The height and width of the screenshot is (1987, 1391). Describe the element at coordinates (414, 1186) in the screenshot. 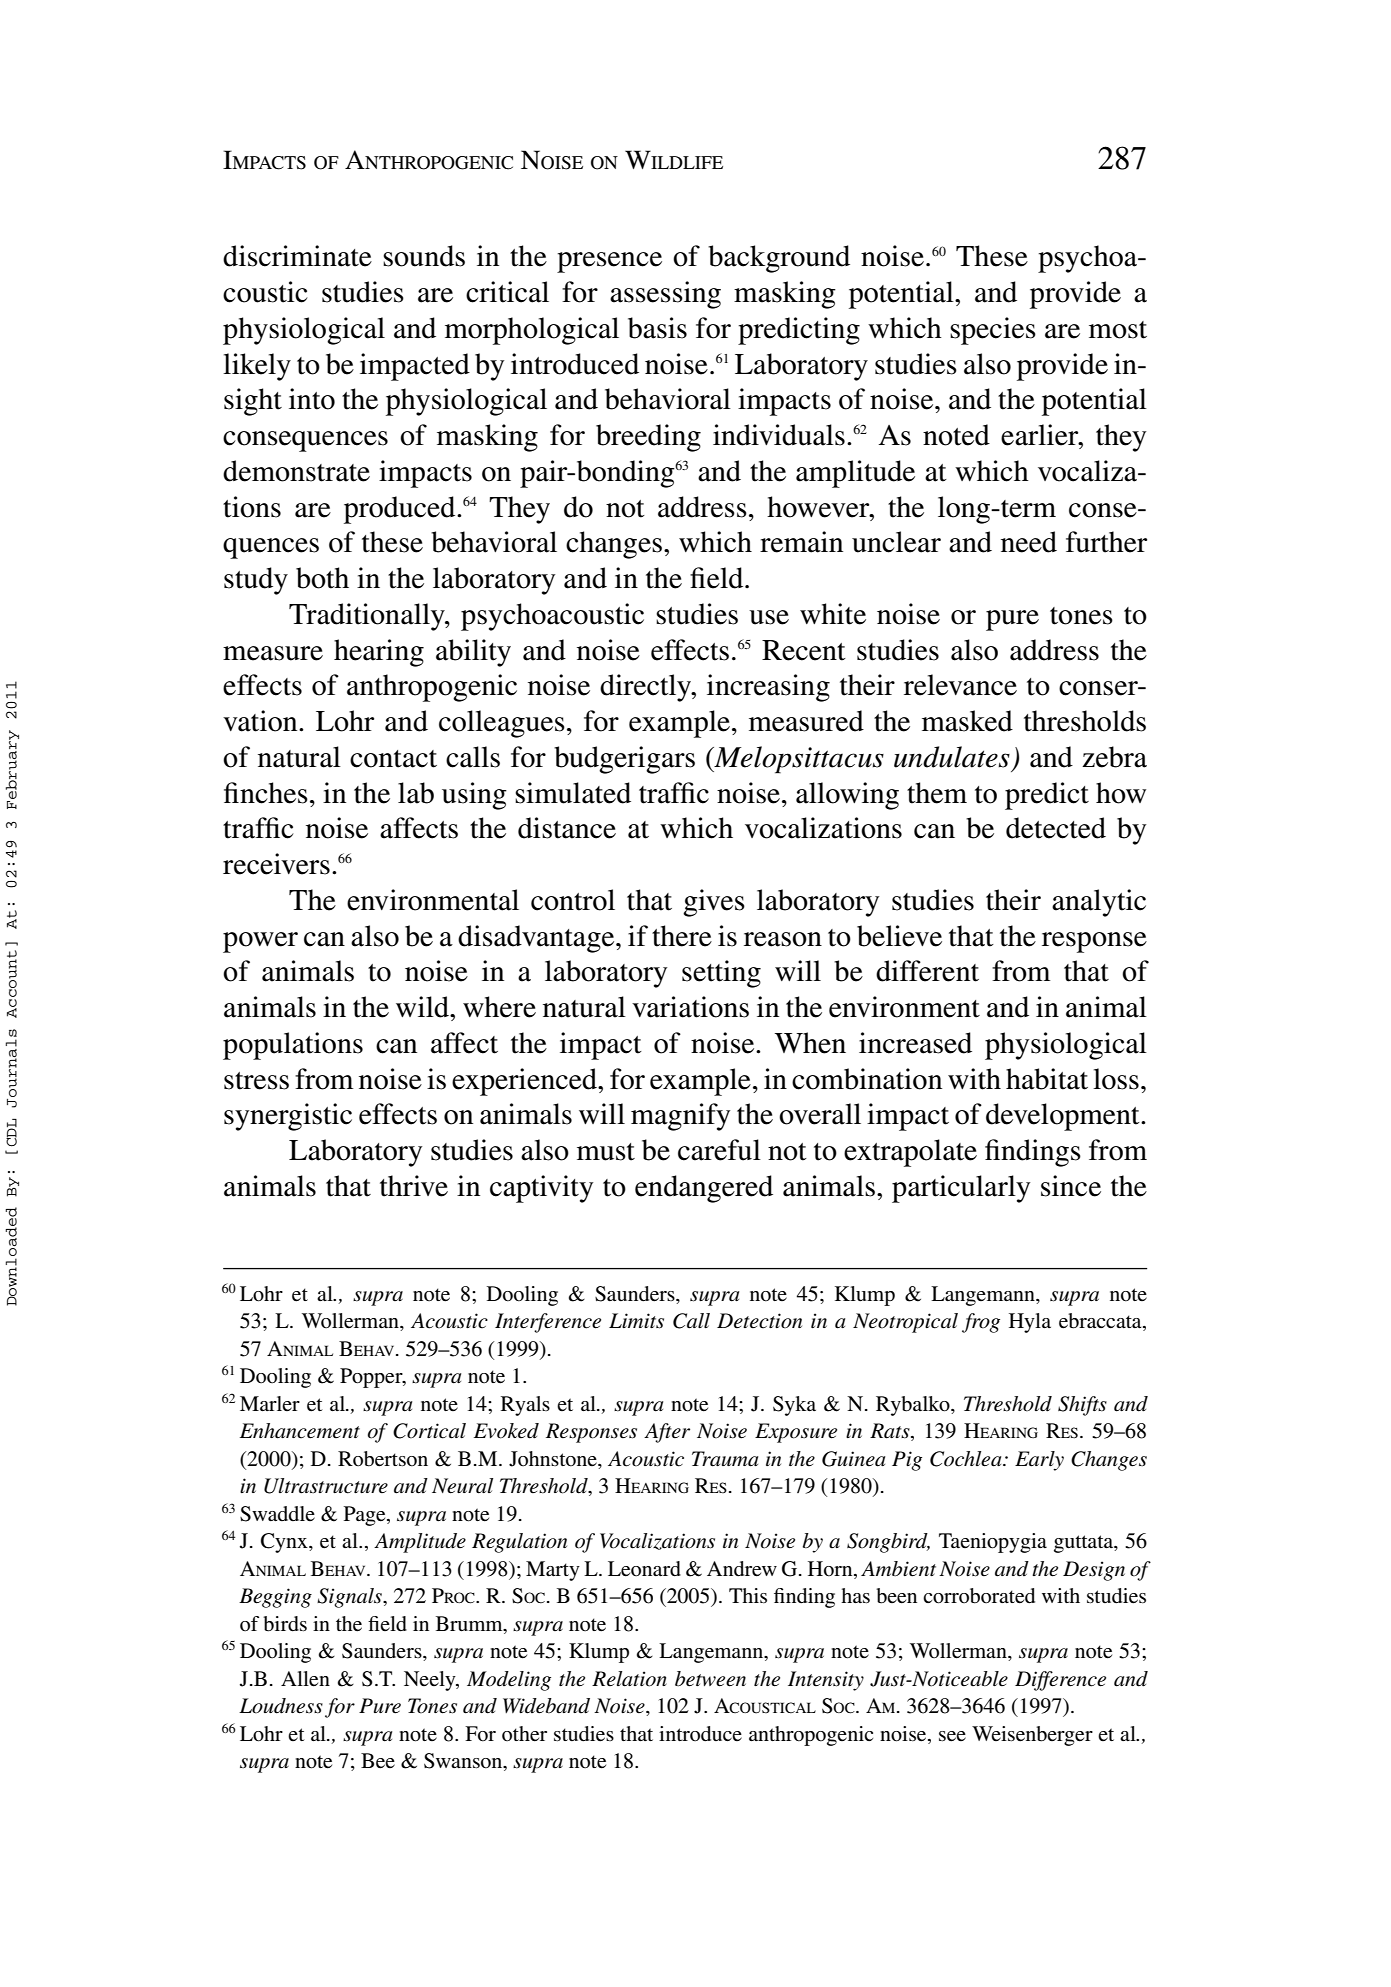

I see `thrive` at that location.
